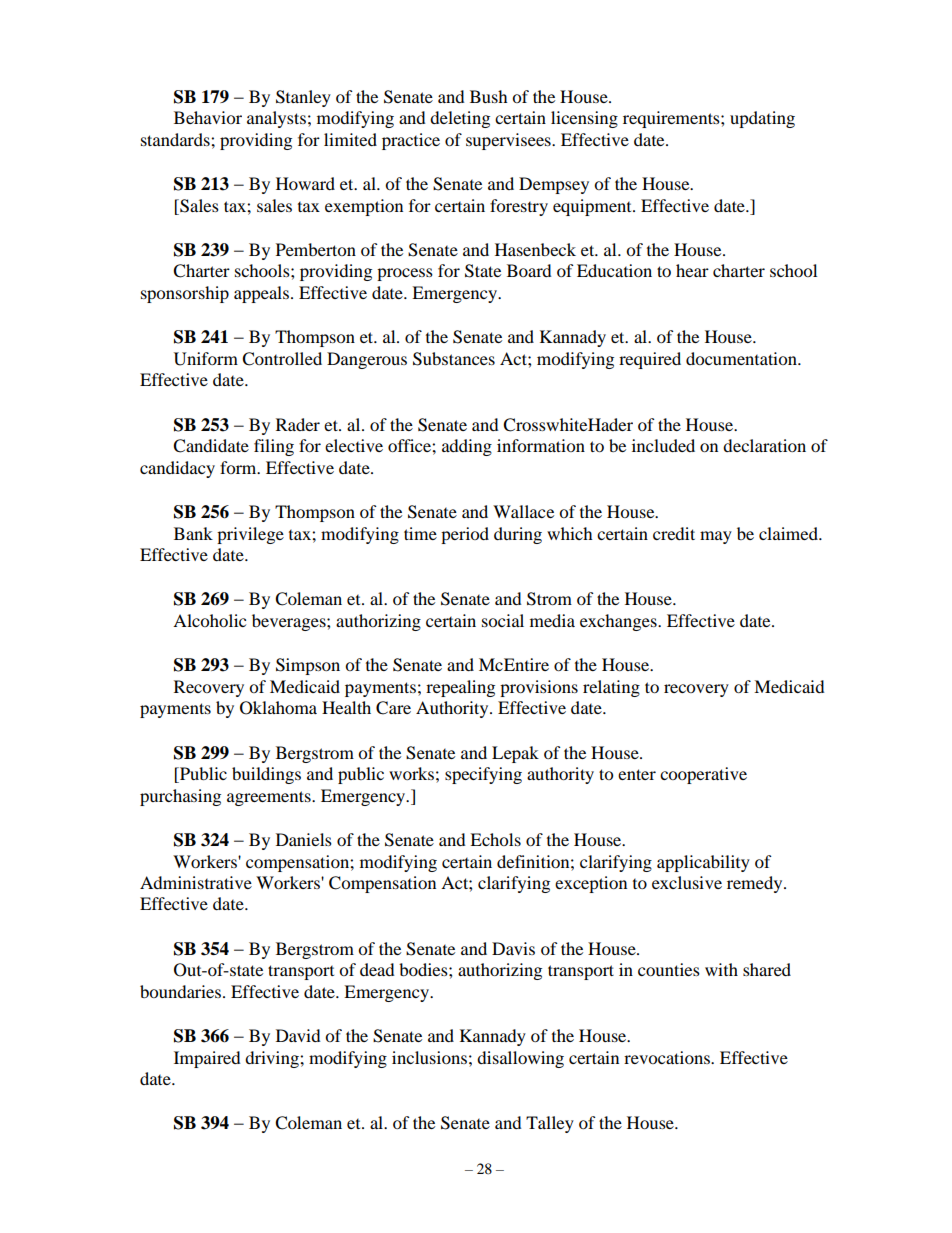  What do you see at coordinates (703, 775) in the screenshot?
I see `cooperative` at bounding box center [703, 775].
